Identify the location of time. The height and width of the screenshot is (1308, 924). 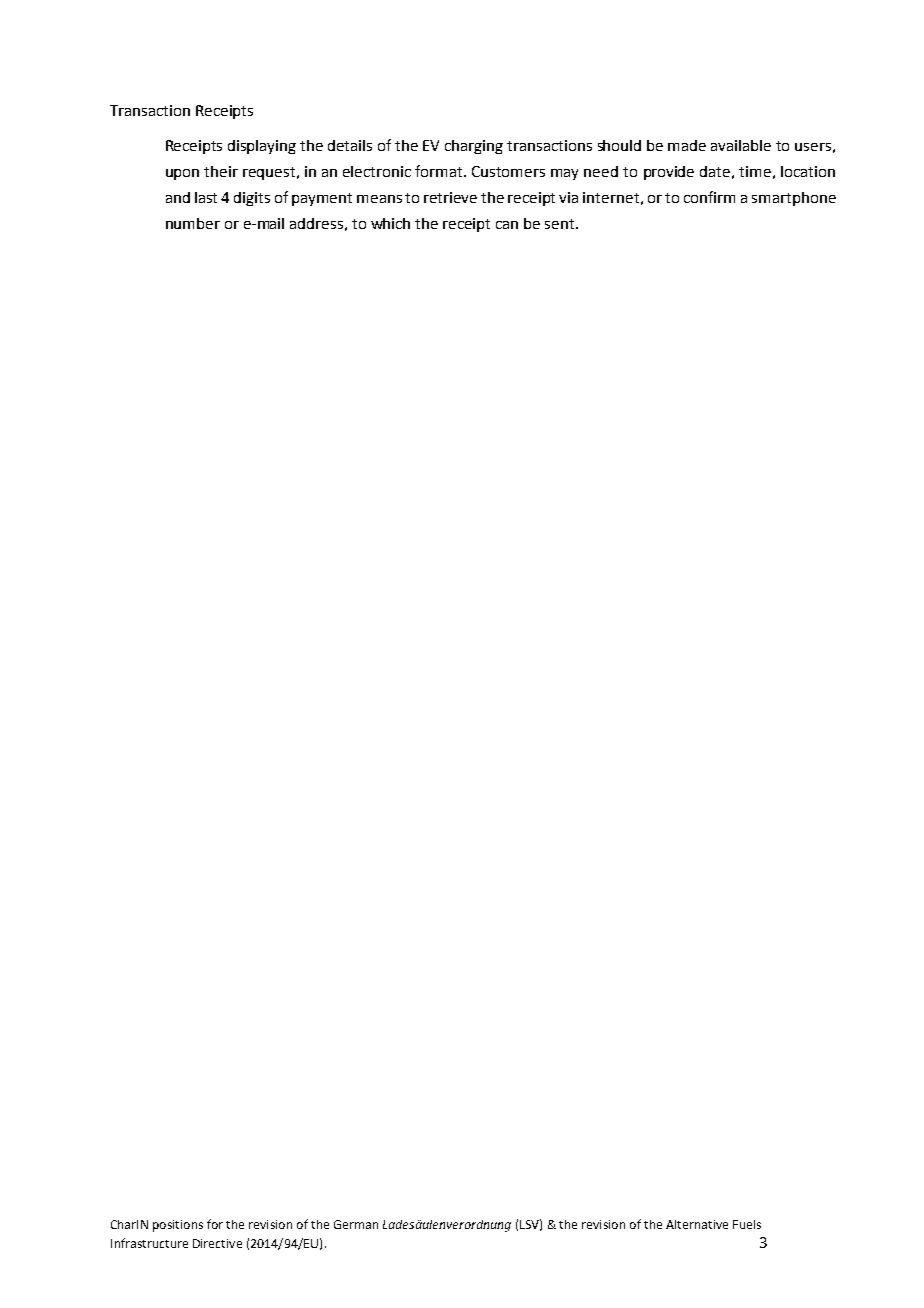
(755, 171).
